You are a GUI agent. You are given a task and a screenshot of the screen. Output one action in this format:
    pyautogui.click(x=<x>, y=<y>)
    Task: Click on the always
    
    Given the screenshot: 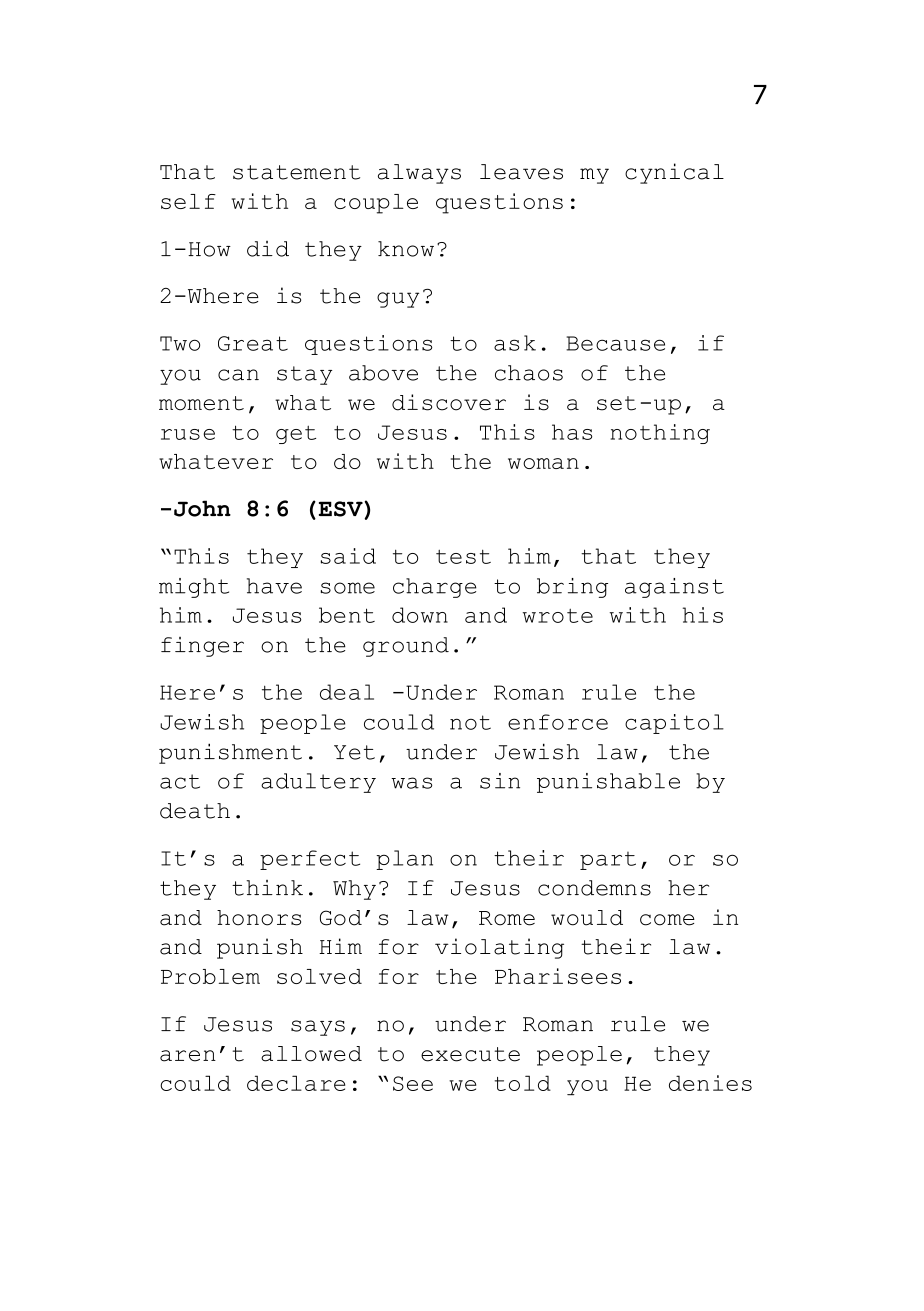 What is the action you would take?
    pyautogui.click(x=419, y=174)
